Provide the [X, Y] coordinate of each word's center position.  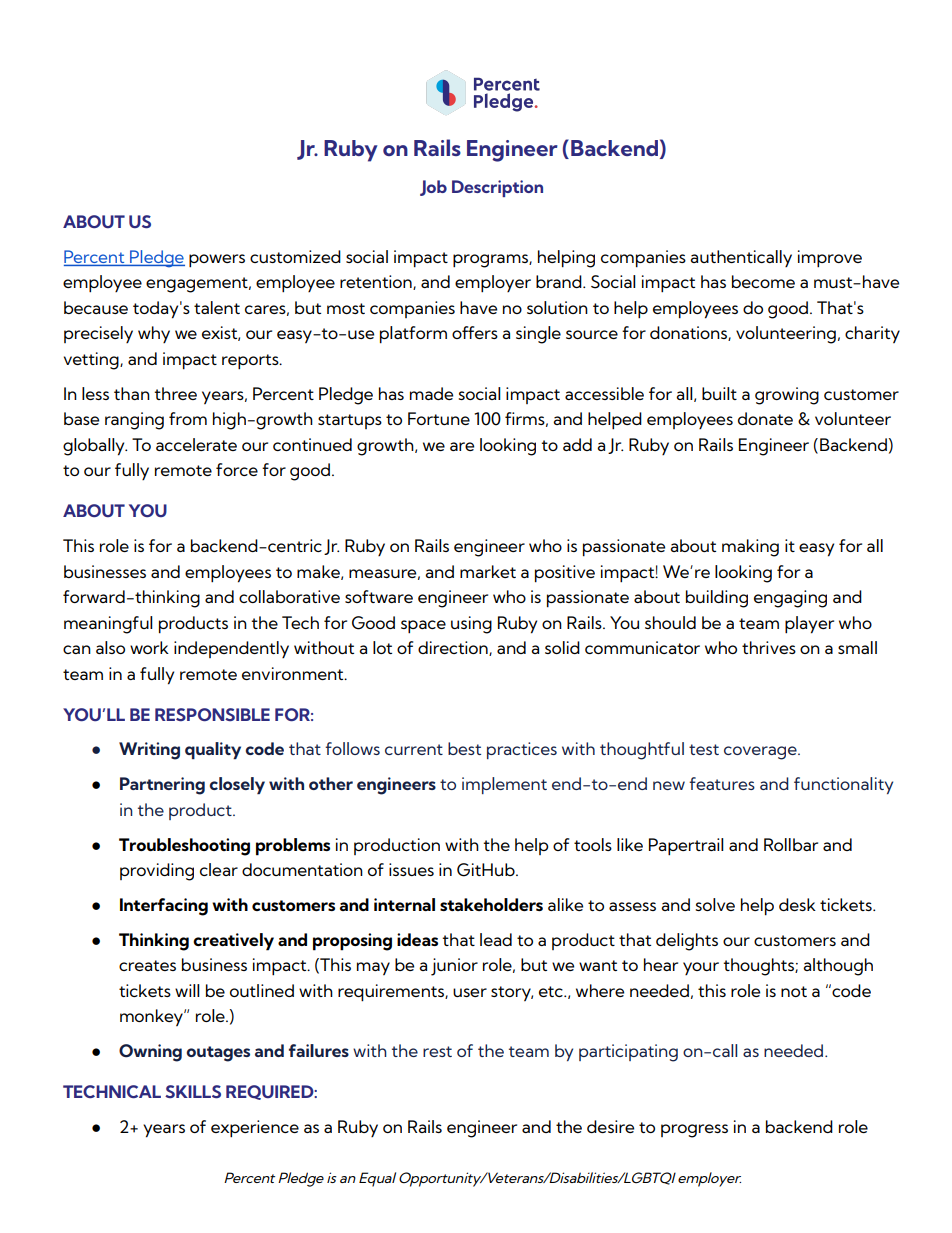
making [750, 548]
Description [497, 188]
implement [504, 785]
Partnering [162, 786]
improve [830, 259]
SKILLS [193, 1091]
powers [217, 261]
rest [437, 1051]
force [237, 469]
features [722, 783]
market [488, 571]
